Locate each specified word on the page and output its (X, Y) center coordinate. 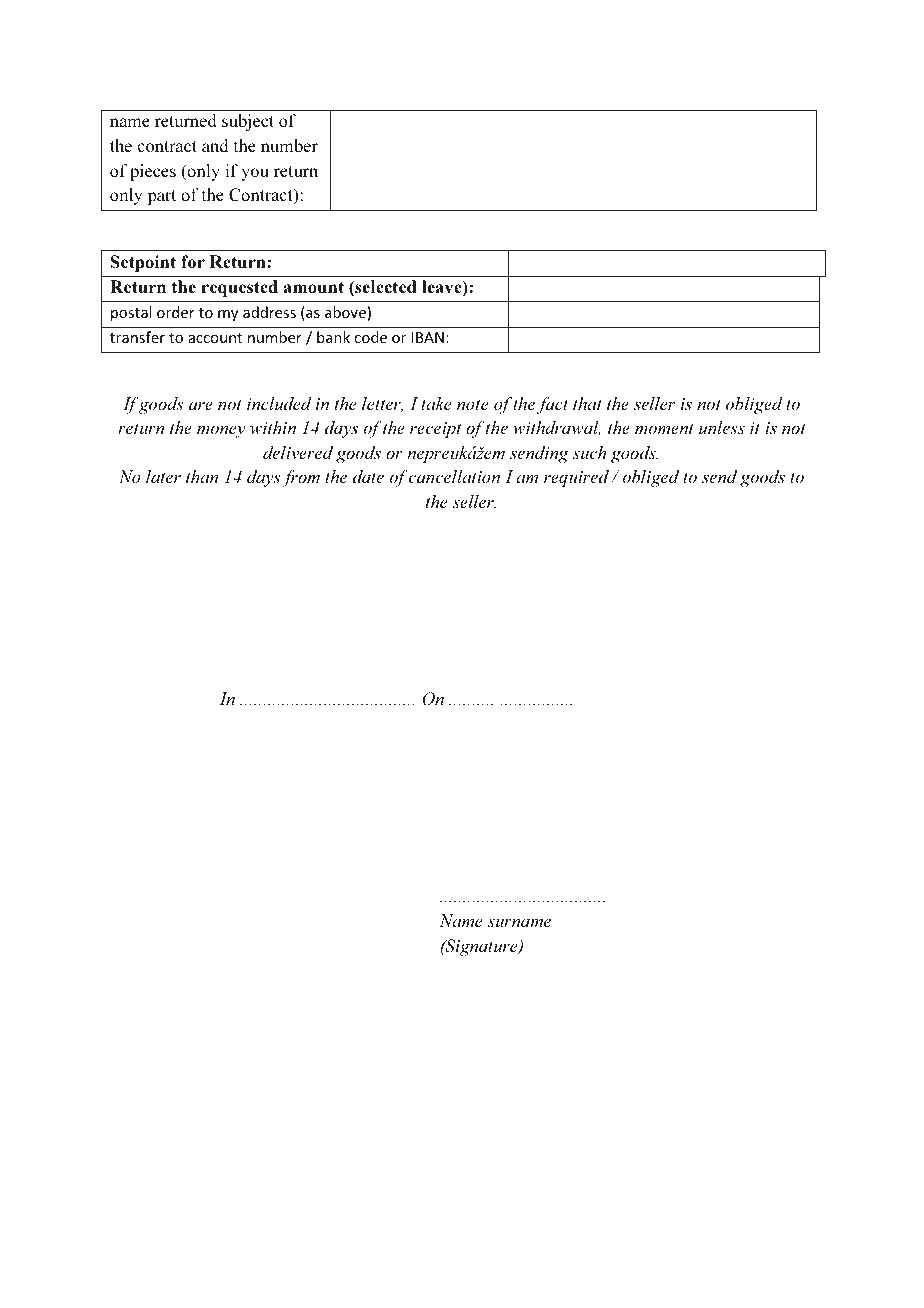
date (368, 476)
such (589, 452)
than (202, 476)
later (163, 476)
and (215, 145)
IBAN (428, 337)
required (576, 478)
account (215, 338)
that (587, 403)
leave (443, 288)
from (301, 478)
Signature (481, 947)
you (255, 174)
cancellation (454, 476)
